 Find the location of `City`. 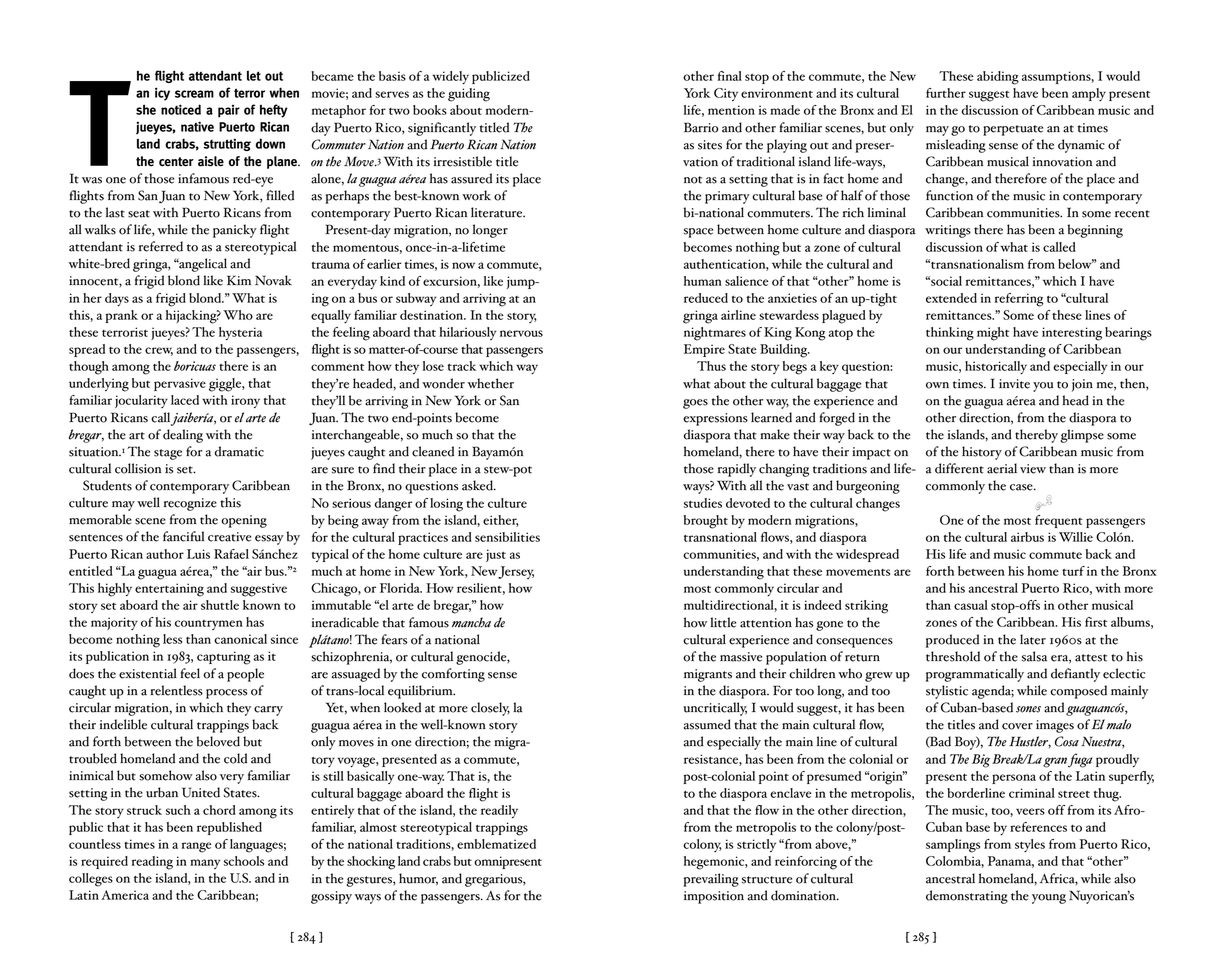

City is located at coordinates (726, 94).
